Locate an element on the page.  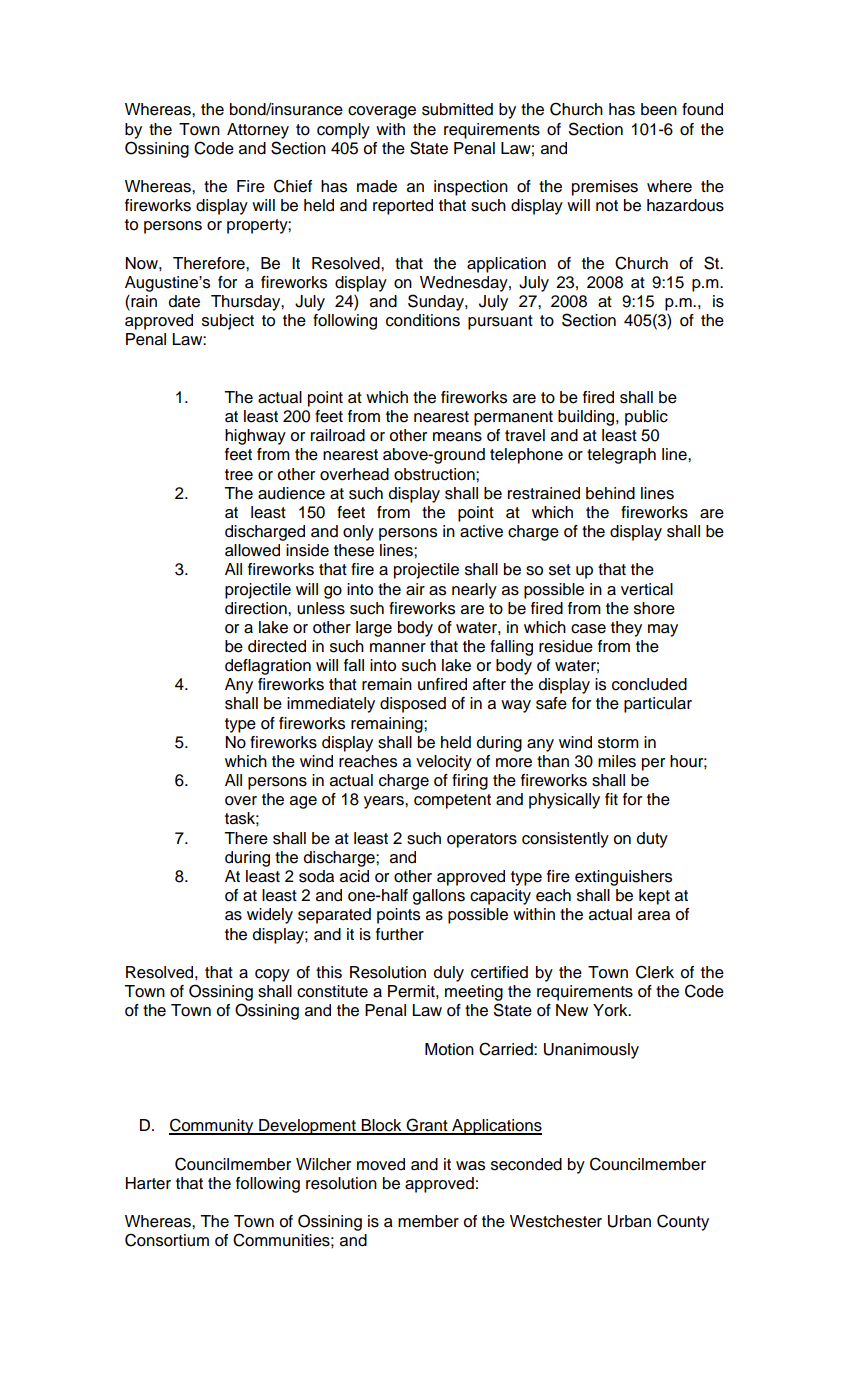
Consortium is located at coordinates (167, 1240).
